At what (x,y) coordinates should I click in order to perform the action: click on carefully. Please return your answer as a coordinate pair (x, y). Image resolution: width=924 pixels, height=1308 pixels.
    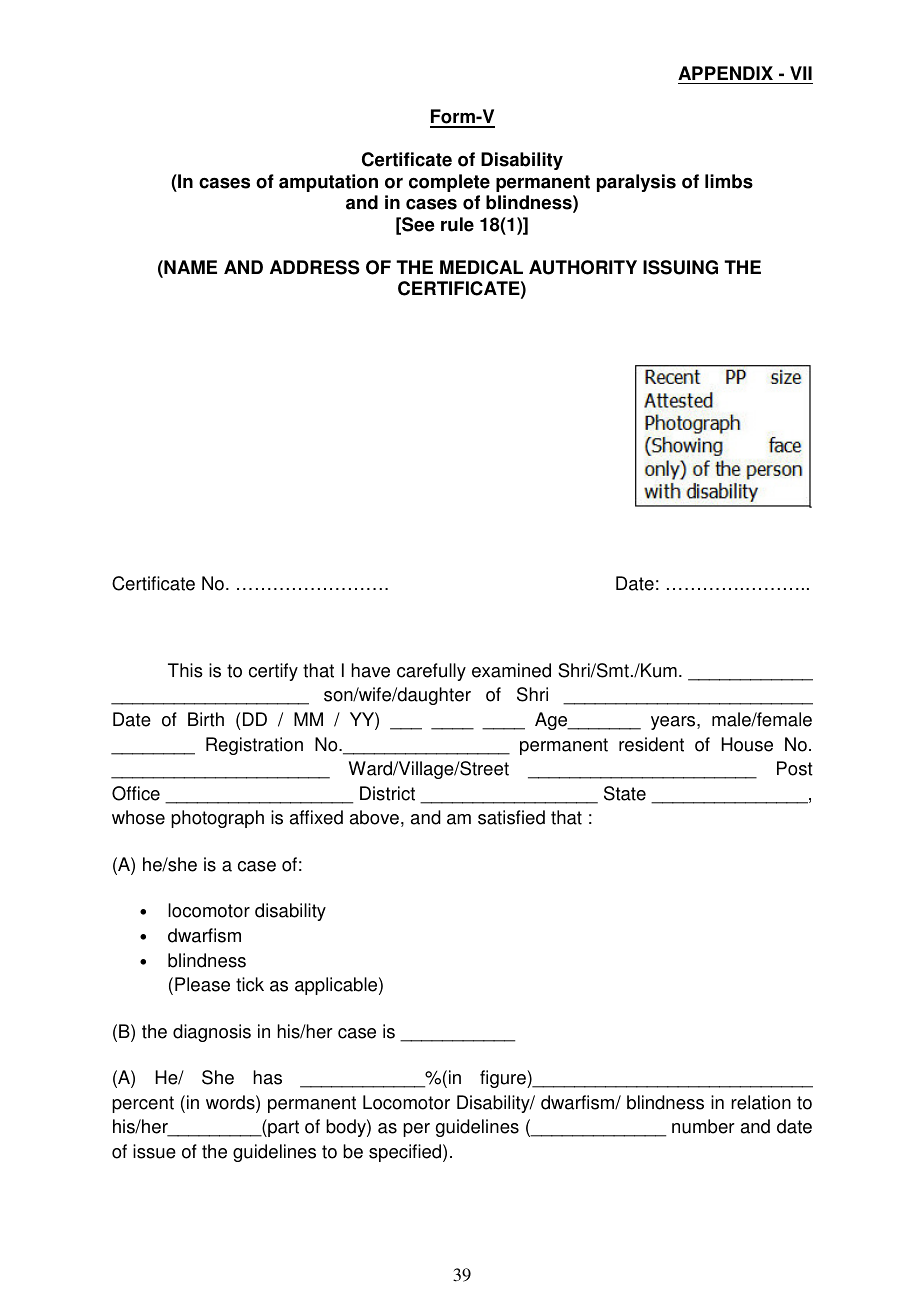
    Looking at the image, I should click on (431, 672).
